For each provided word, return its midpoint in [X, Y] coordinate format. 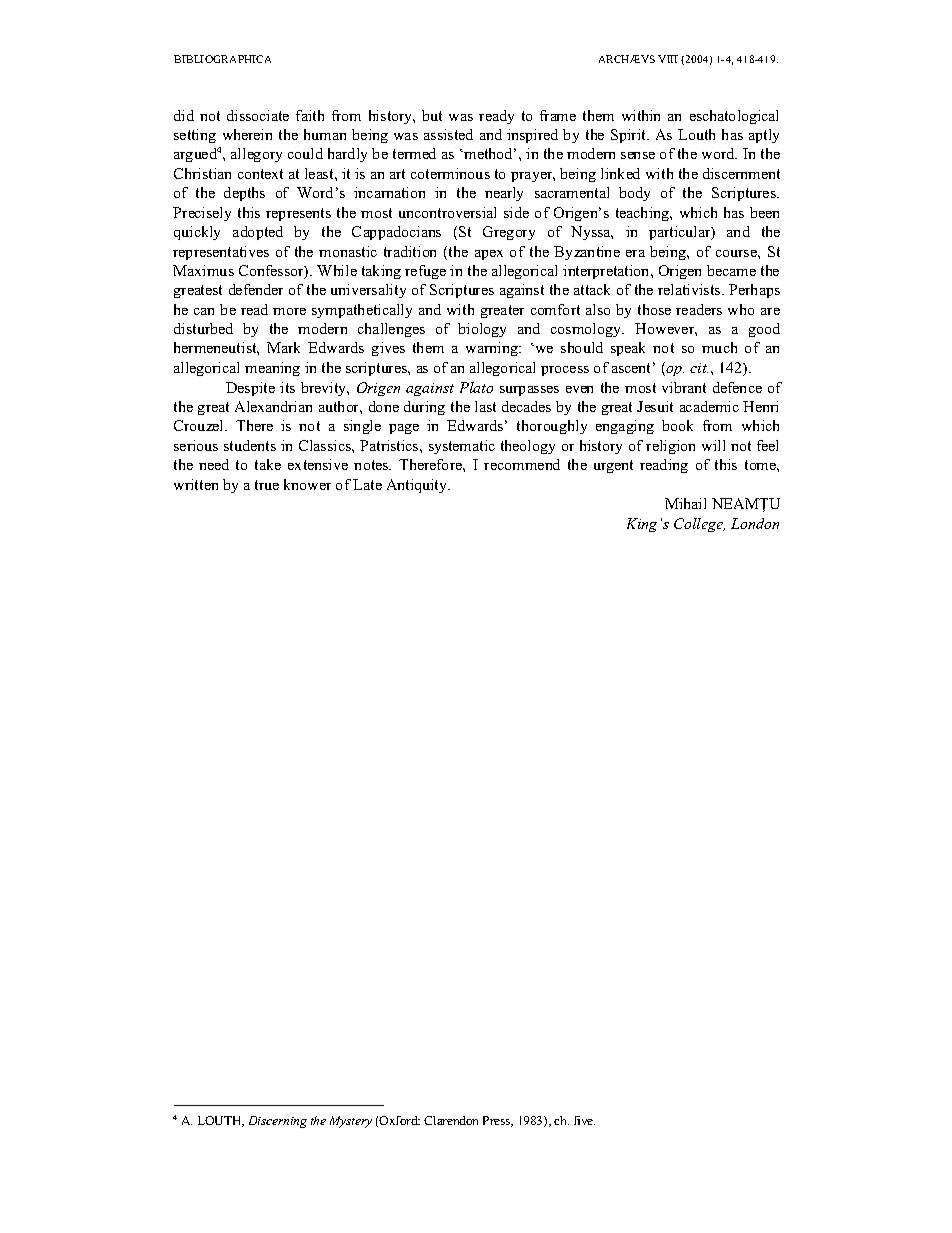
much [719, 347]
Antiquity [418, 486]
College [699, 525]
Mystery [351, 1122]
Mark [283, 347]
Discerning [278, 1122]
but [432, 115]
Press [498, 1121]
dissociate [258, 115]
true [267, 485]
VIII [668, 59]
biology [482, 330]
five [584, 1120]
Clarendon [451, 1120]
